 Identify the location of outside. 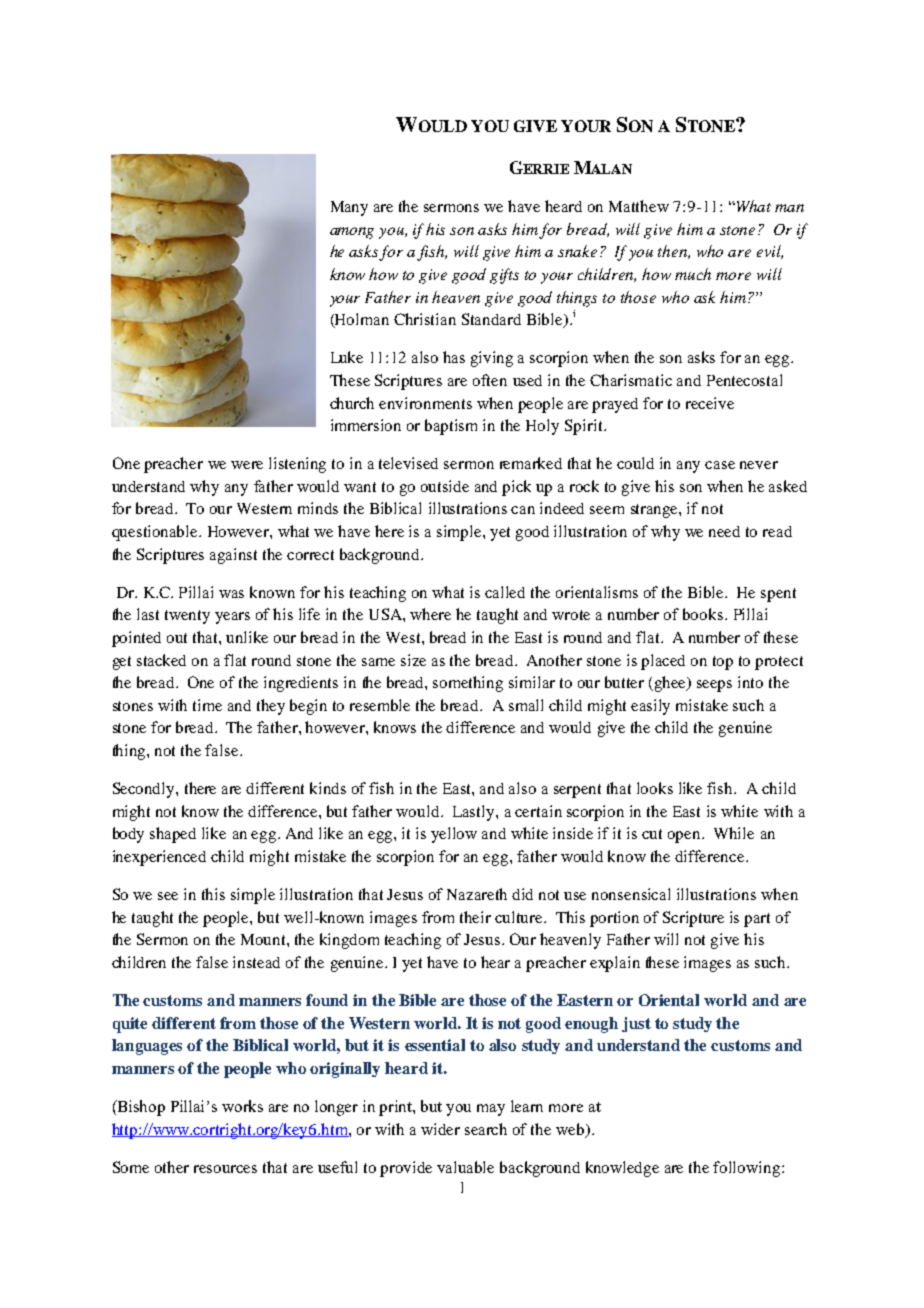
(445, 486).
